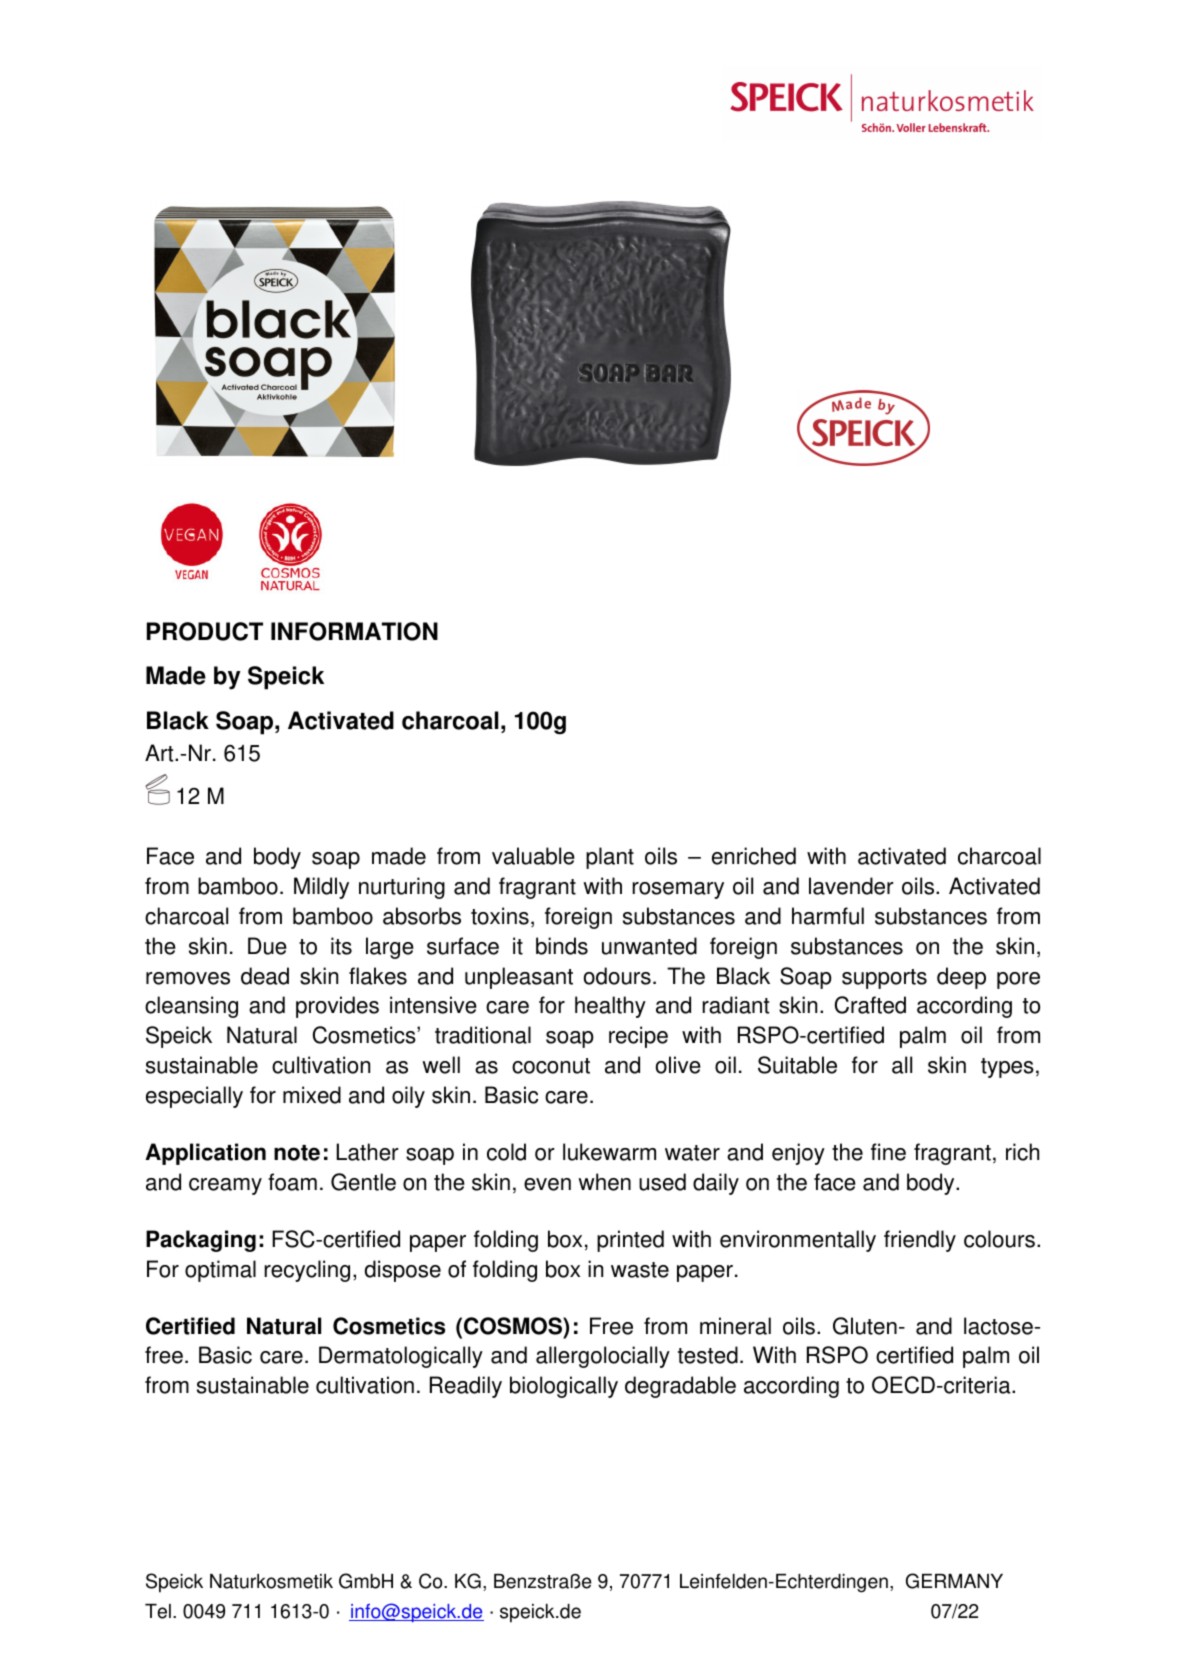 The height and width of the image is (1679, 1187). Describe the element at coordinates (220, 1271) in the image. I see `optimal` at that location.
